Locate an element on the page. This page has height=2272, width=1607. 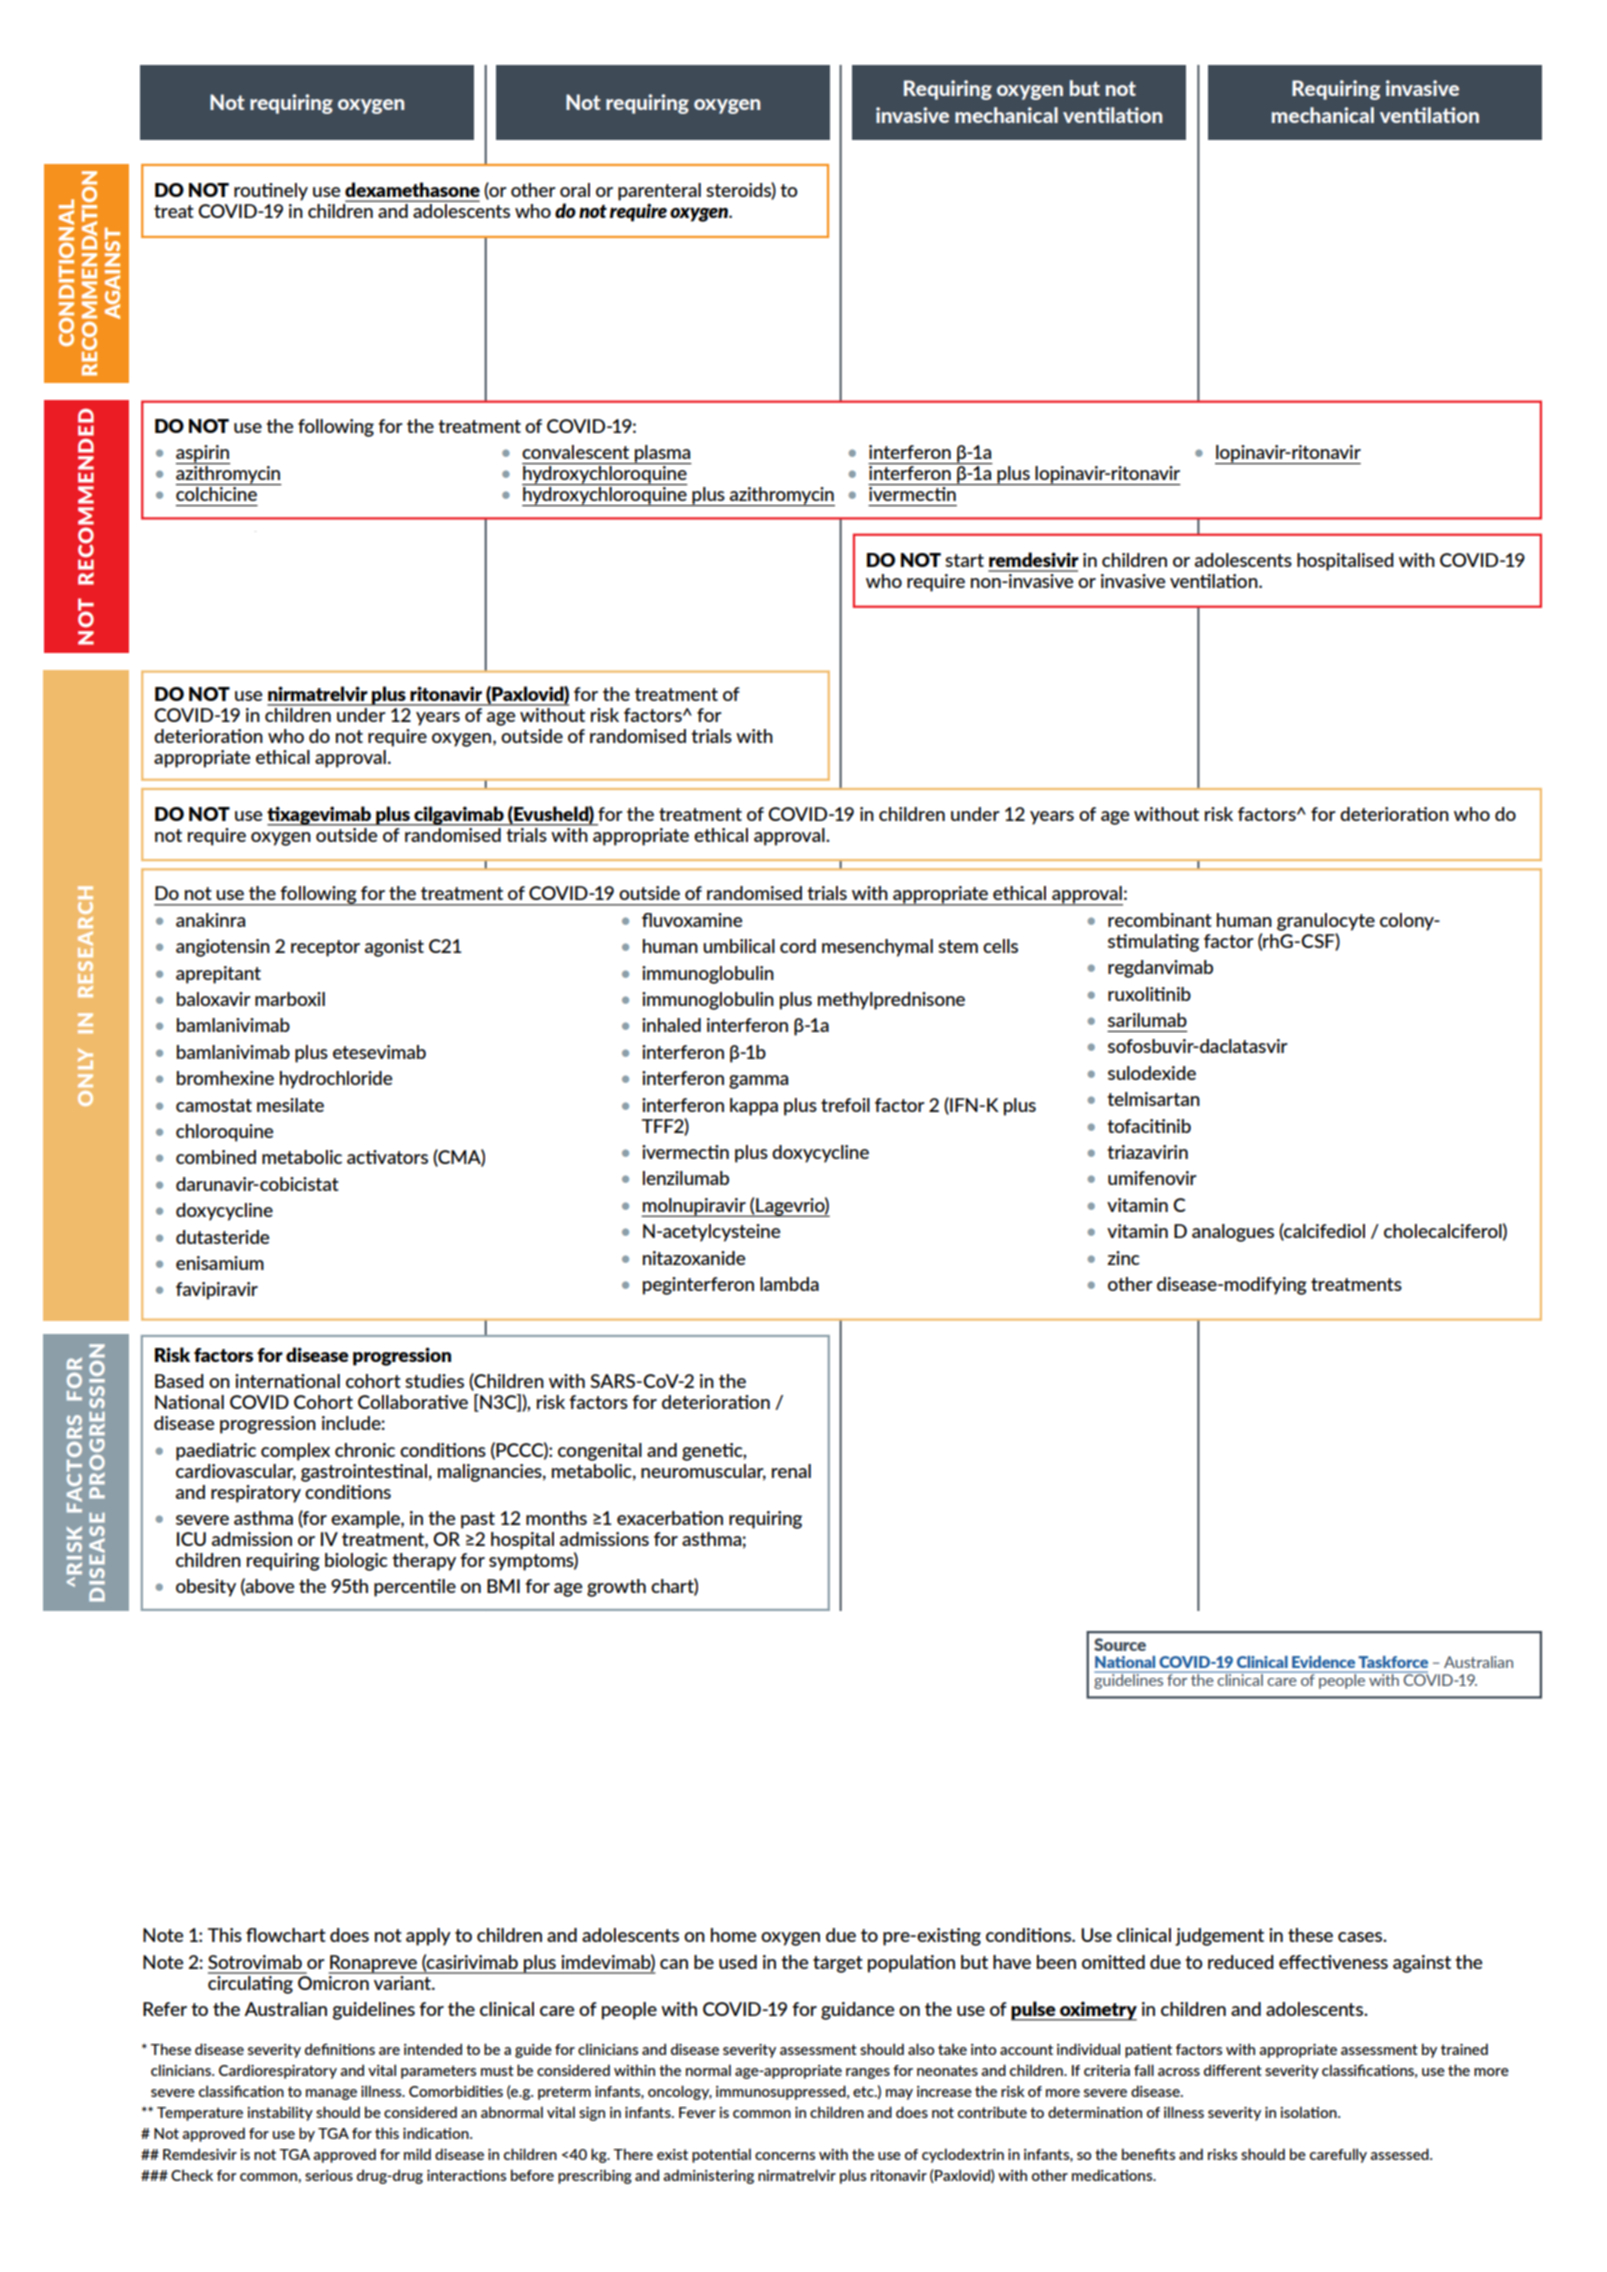
gastrointestinal is located at coordinates (364, 1473).
